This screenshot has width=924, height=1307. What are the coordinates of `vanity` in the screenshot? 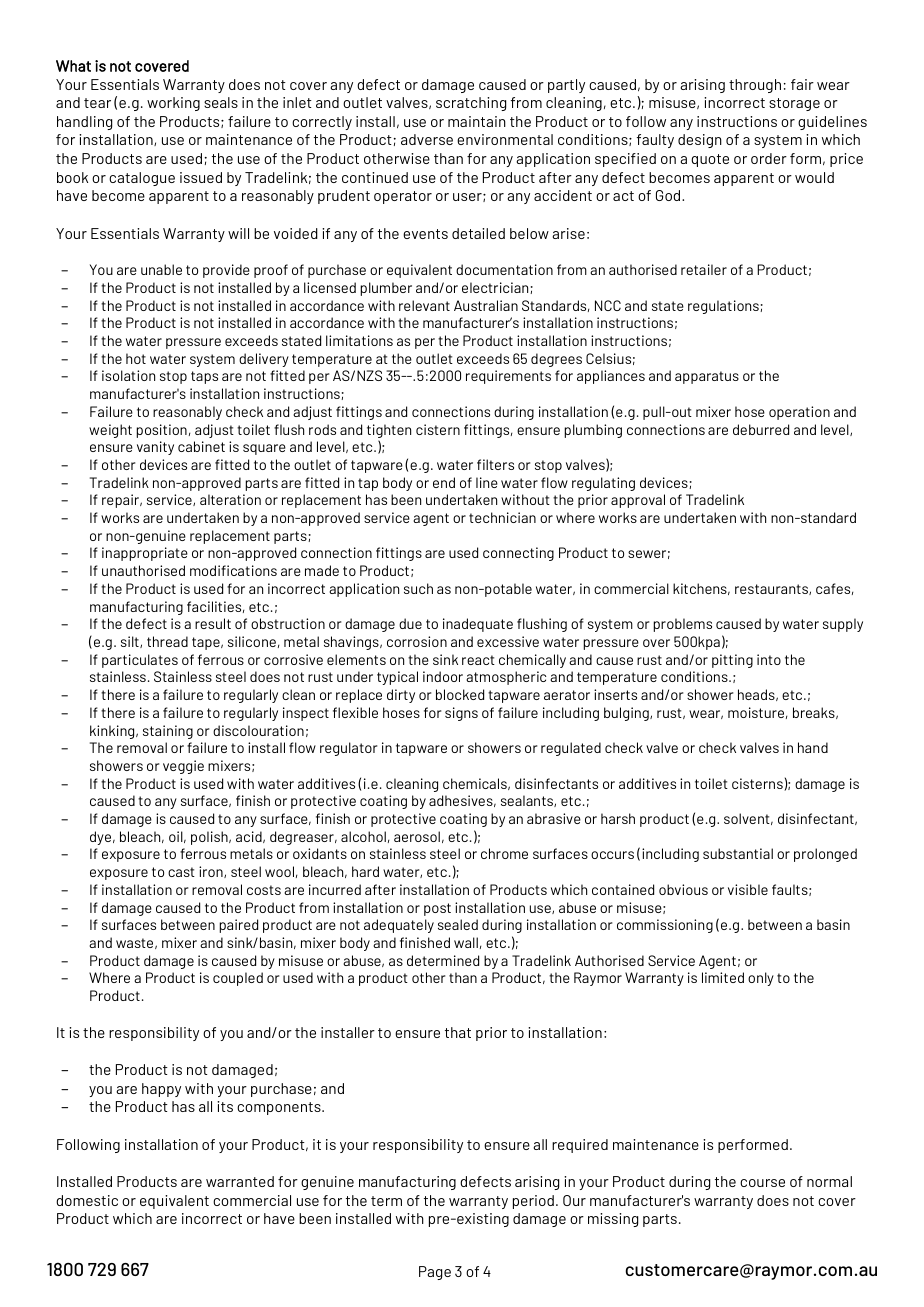 It's located at (155, 448).
